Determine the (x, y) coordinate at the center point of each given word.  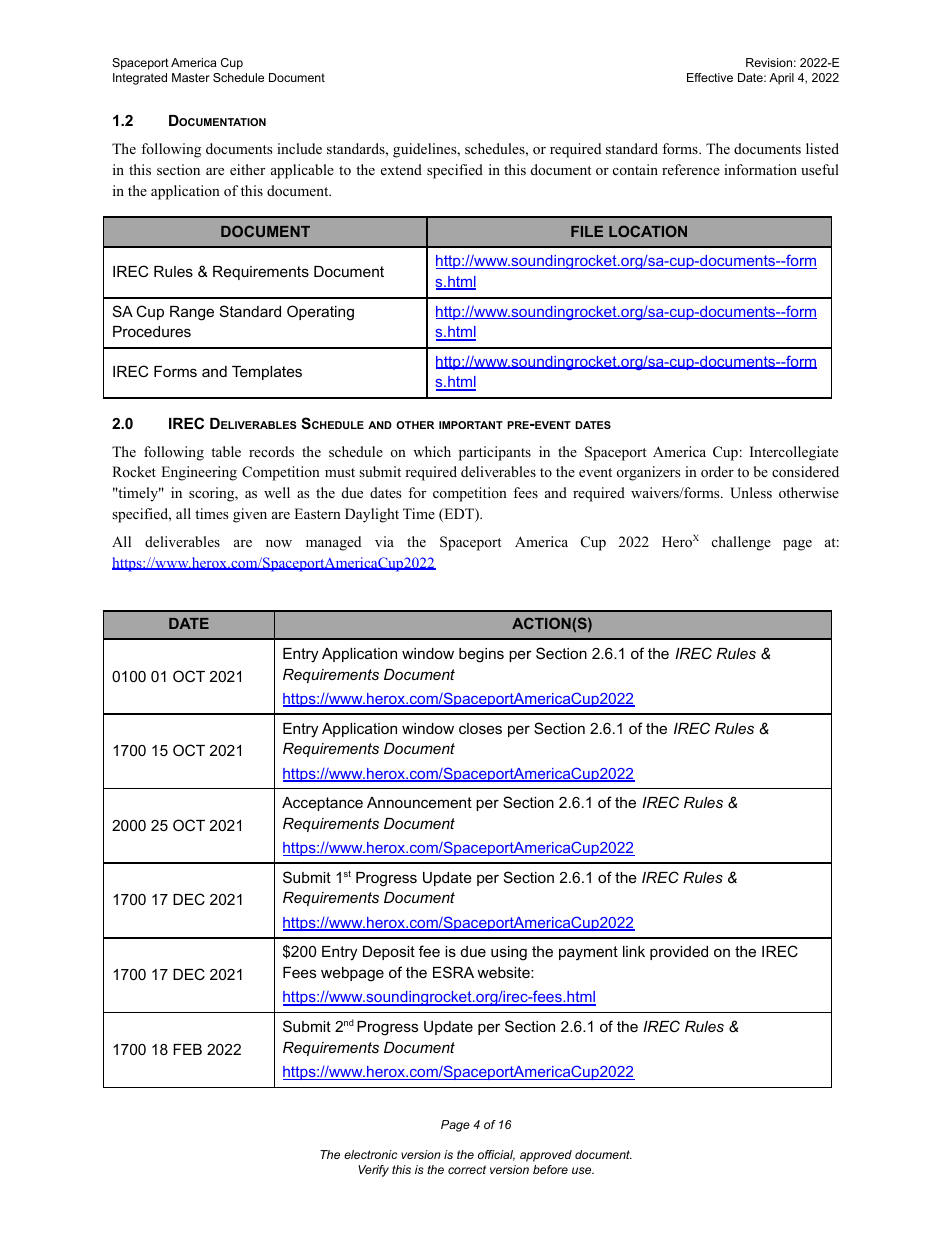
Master (191, 77)
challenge (741, 543)
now (279, 543)
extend (401, 169)
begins (481, 655)
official (496, 1155)
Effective (710, 77)
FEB (187, 1049)
